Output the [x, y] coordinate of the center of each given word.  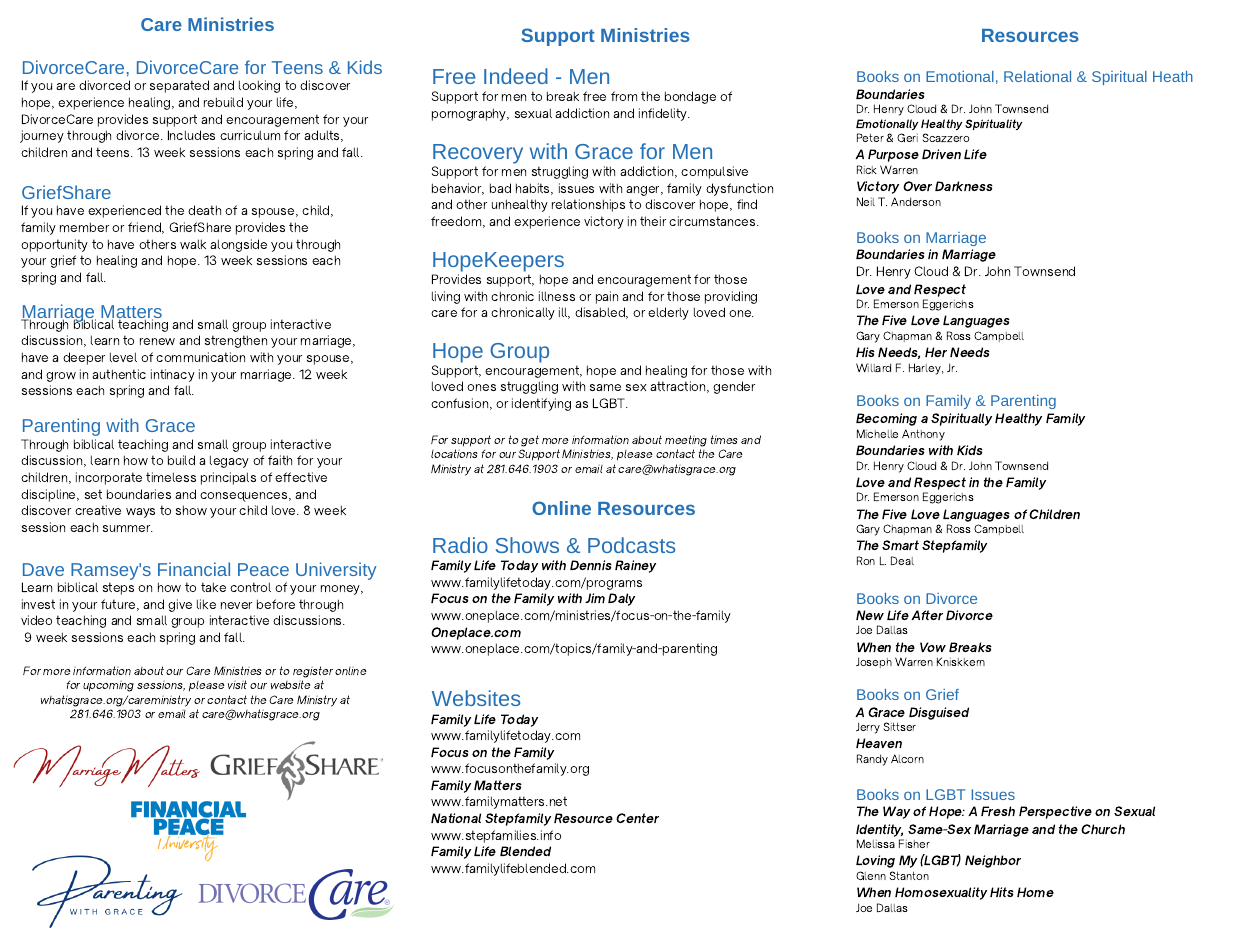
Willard [873, 367]
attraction [679, 387]
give [180, 605]
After [927, 615]
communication [200, 357]
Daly [621, 599]
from [624, 96]
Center [637, 818]
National [456, 818]
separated [179, 86]
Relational [1037, 76]
